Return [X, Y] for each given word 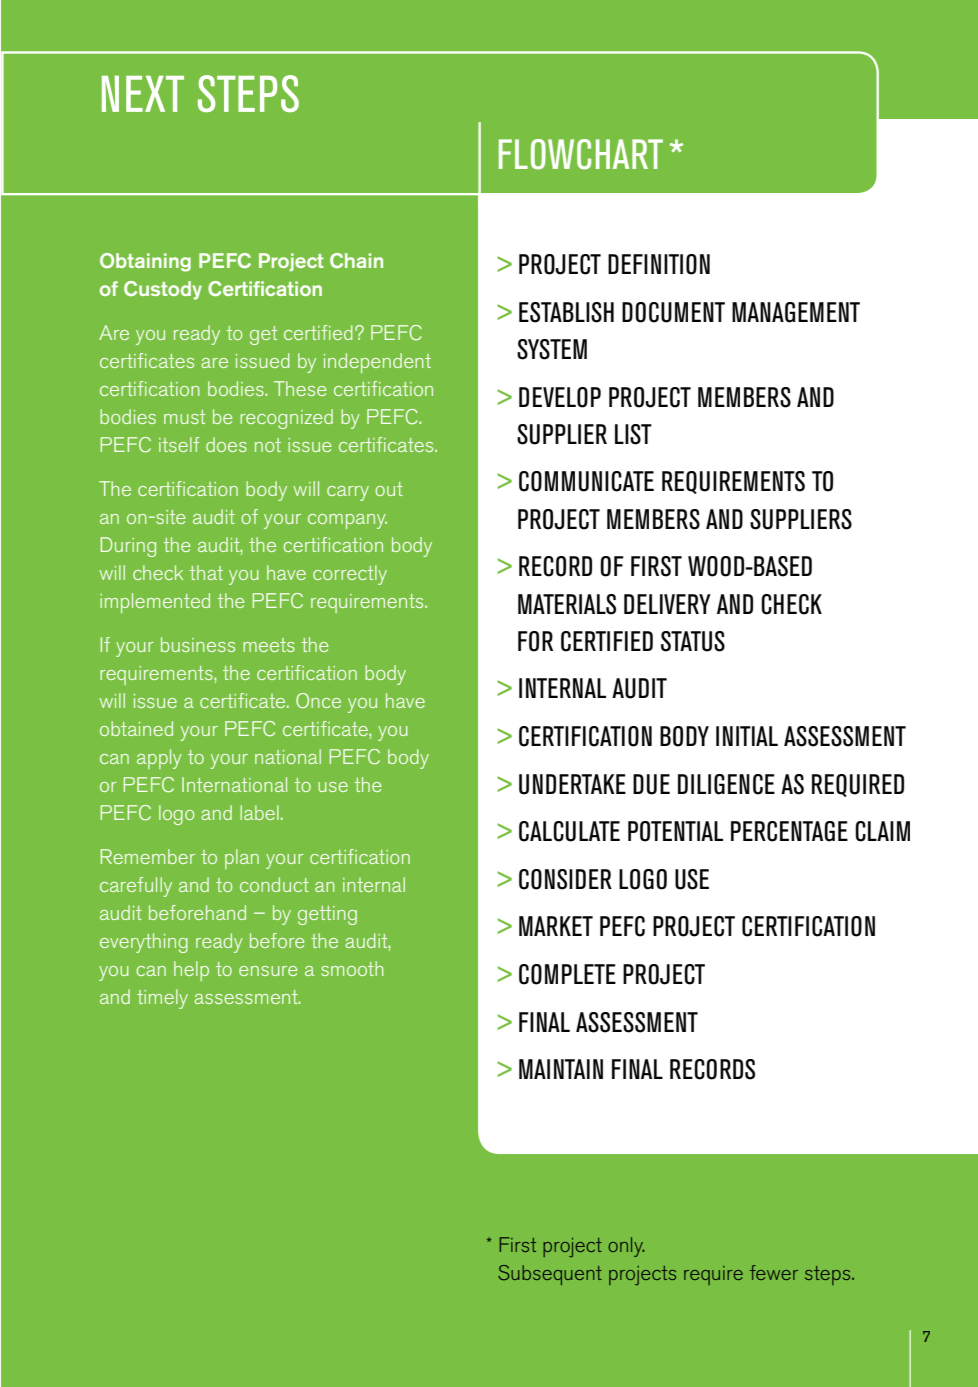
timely [162, 999]
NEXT [143, 94]
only [626, 1247]
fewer [774, 1272]
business [198, 644]
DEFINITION [659, 264]
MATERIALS [567, 604]
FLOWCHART [581, 154]
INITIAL [747, 736]
